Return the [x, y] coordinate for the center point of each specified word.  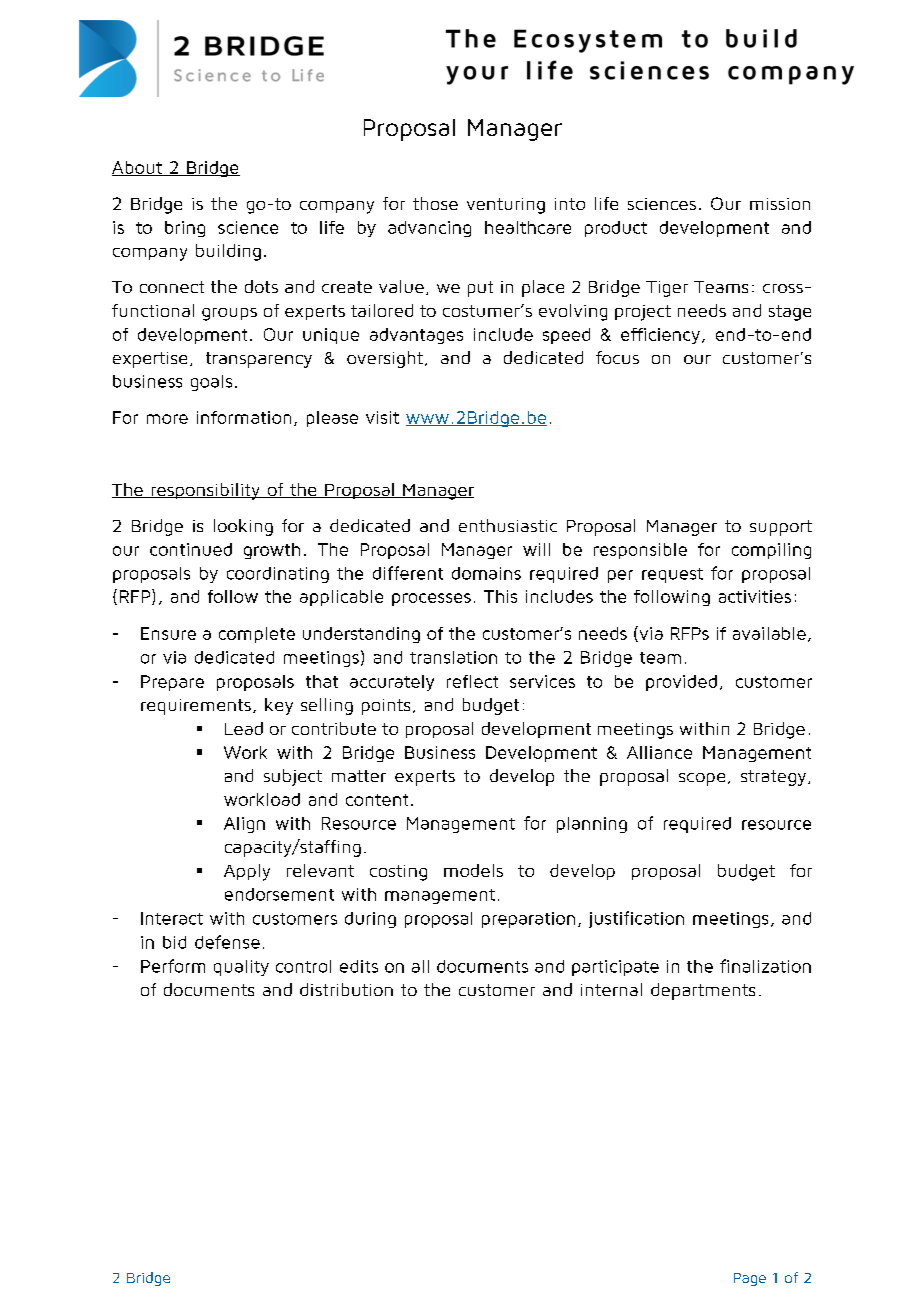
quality [241, 968]
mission [780, 204]
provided [681, 683]
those [435, 203]
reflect [472, 681]
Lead [244, 728]
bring [185, 229]
